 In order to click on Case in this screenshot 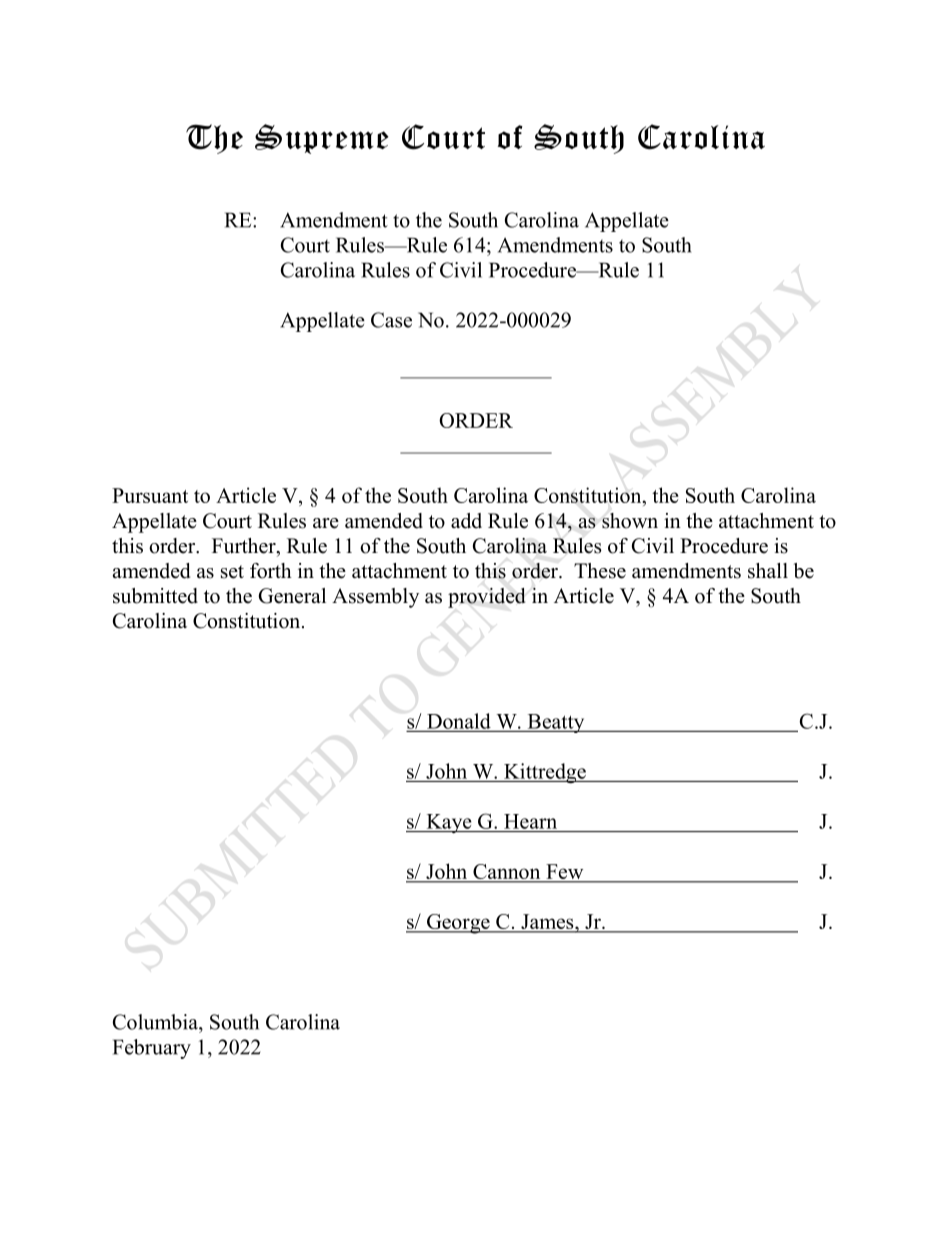, I will do `click(391, 320)`.
